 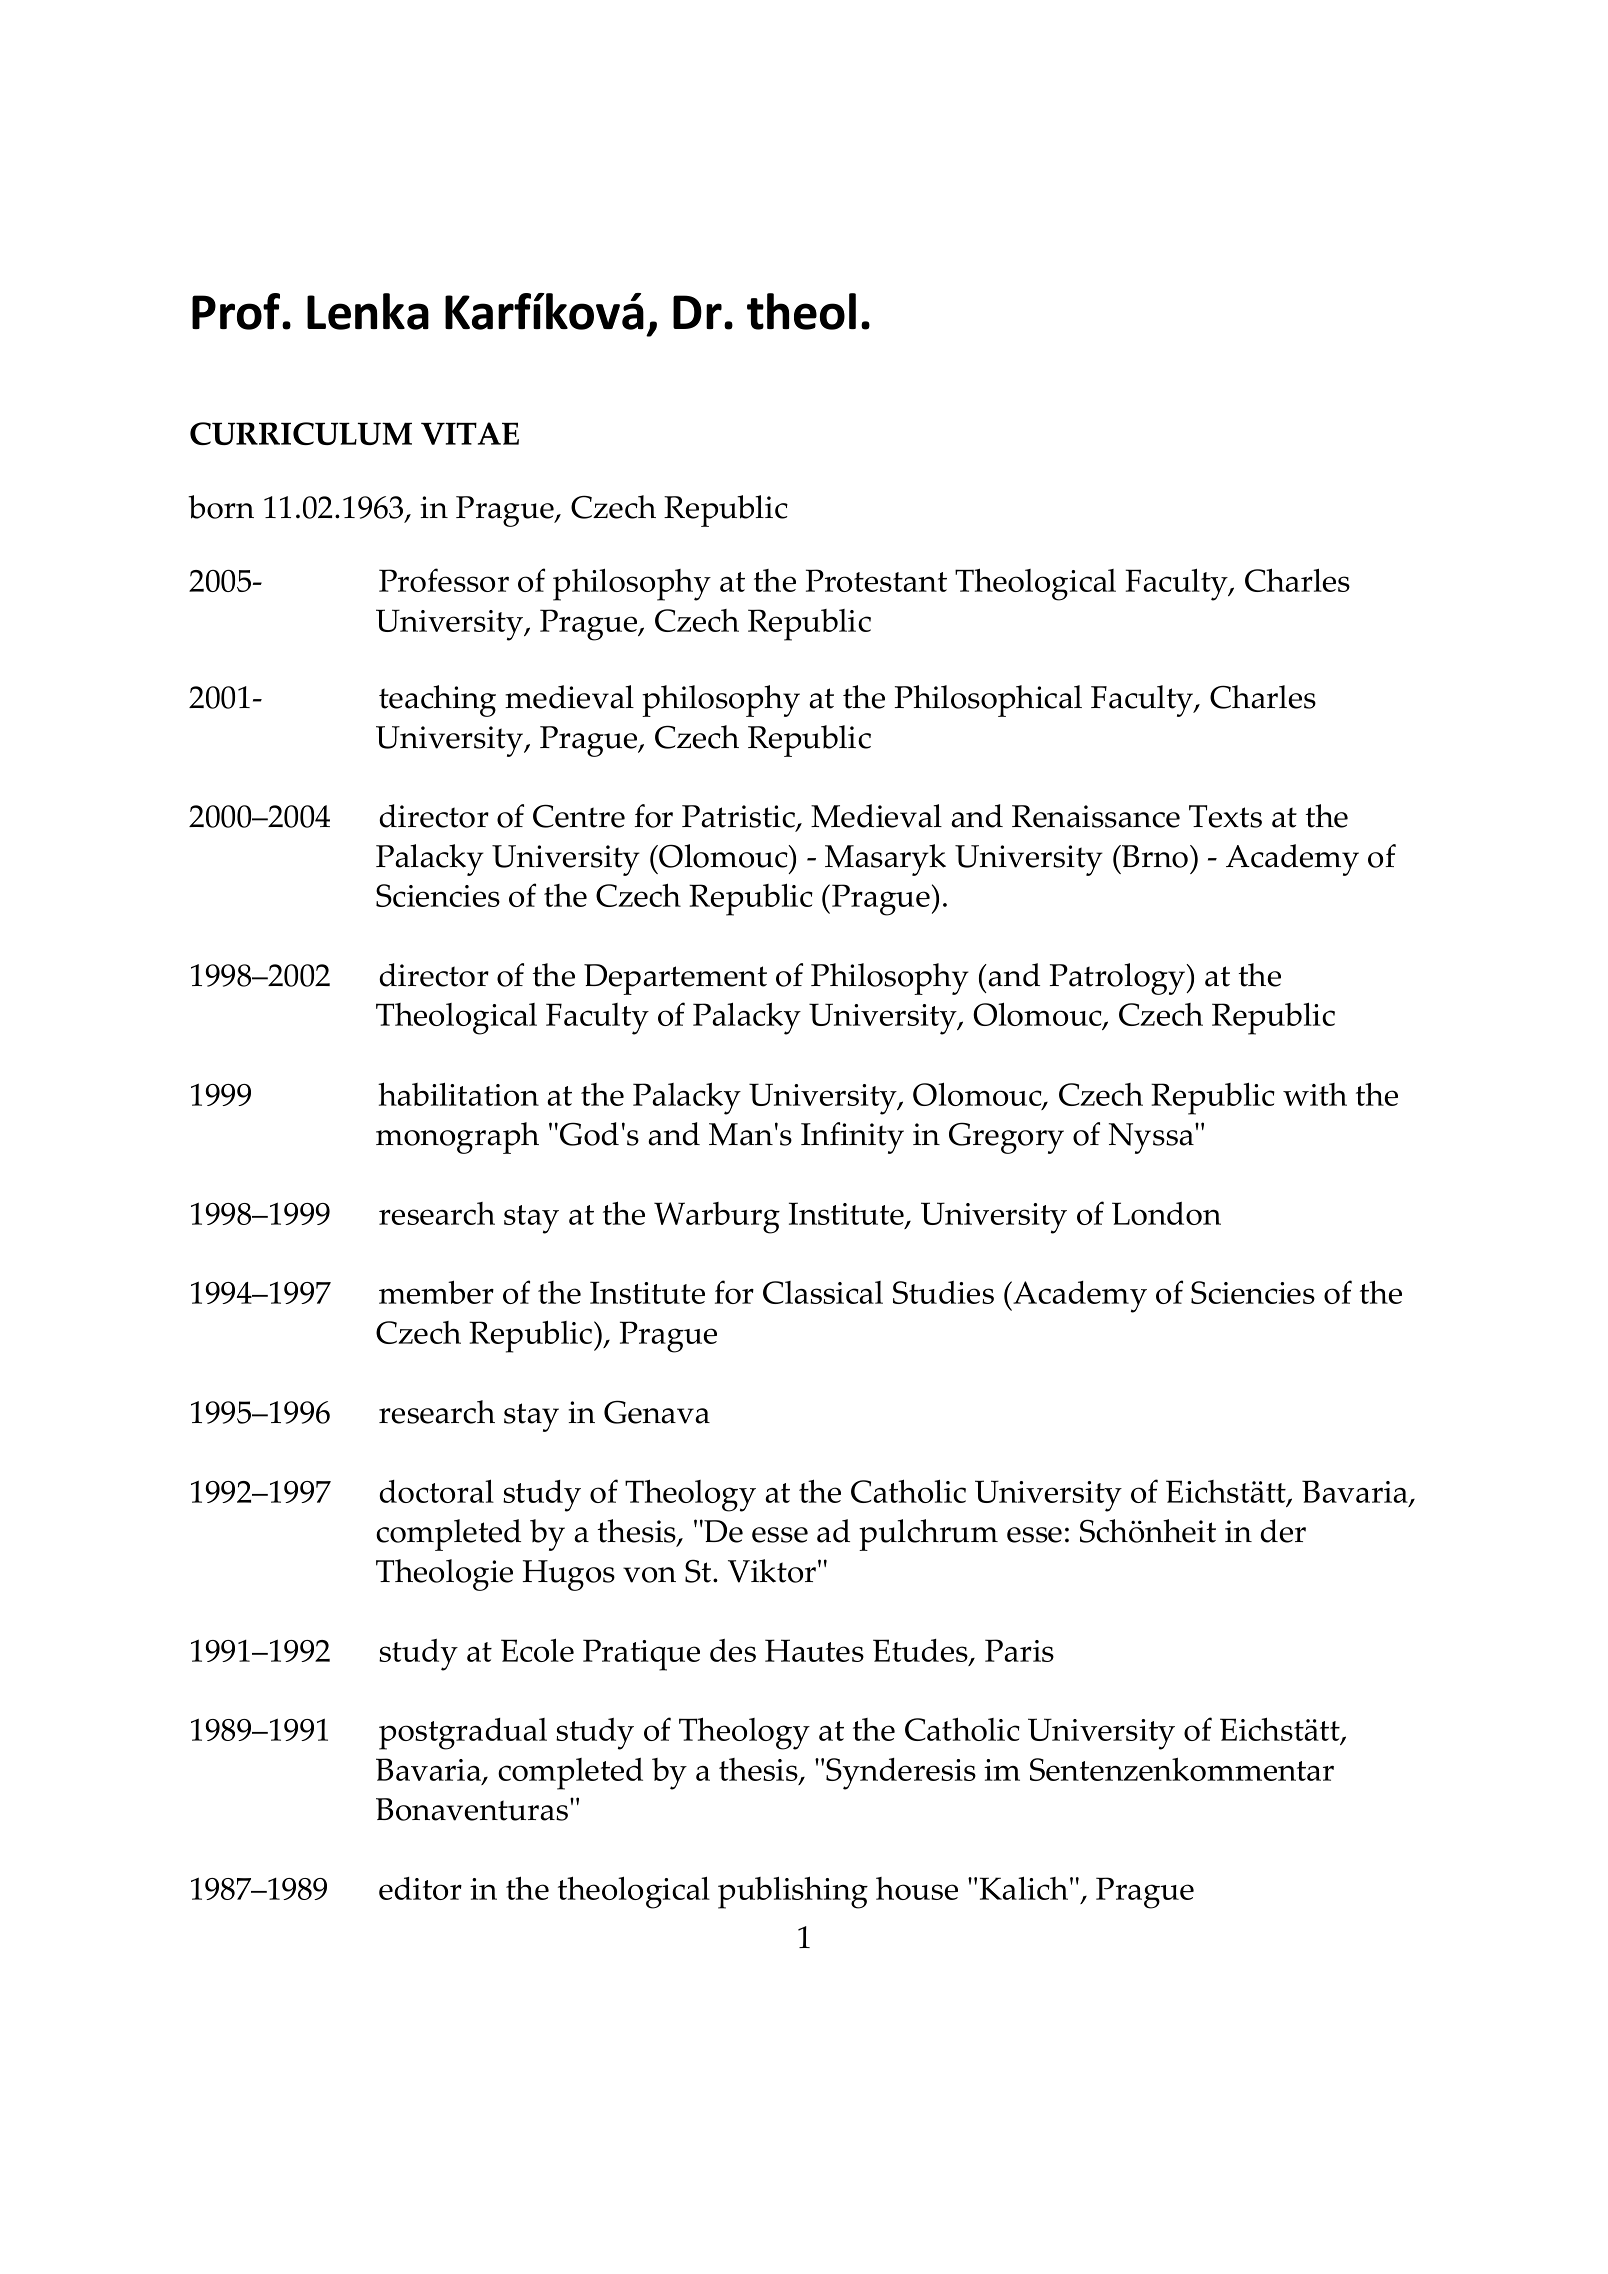 What do you see at coordinates (988, 701) in the image?
I see `Philosophical` at bounding box center [988, 701].
